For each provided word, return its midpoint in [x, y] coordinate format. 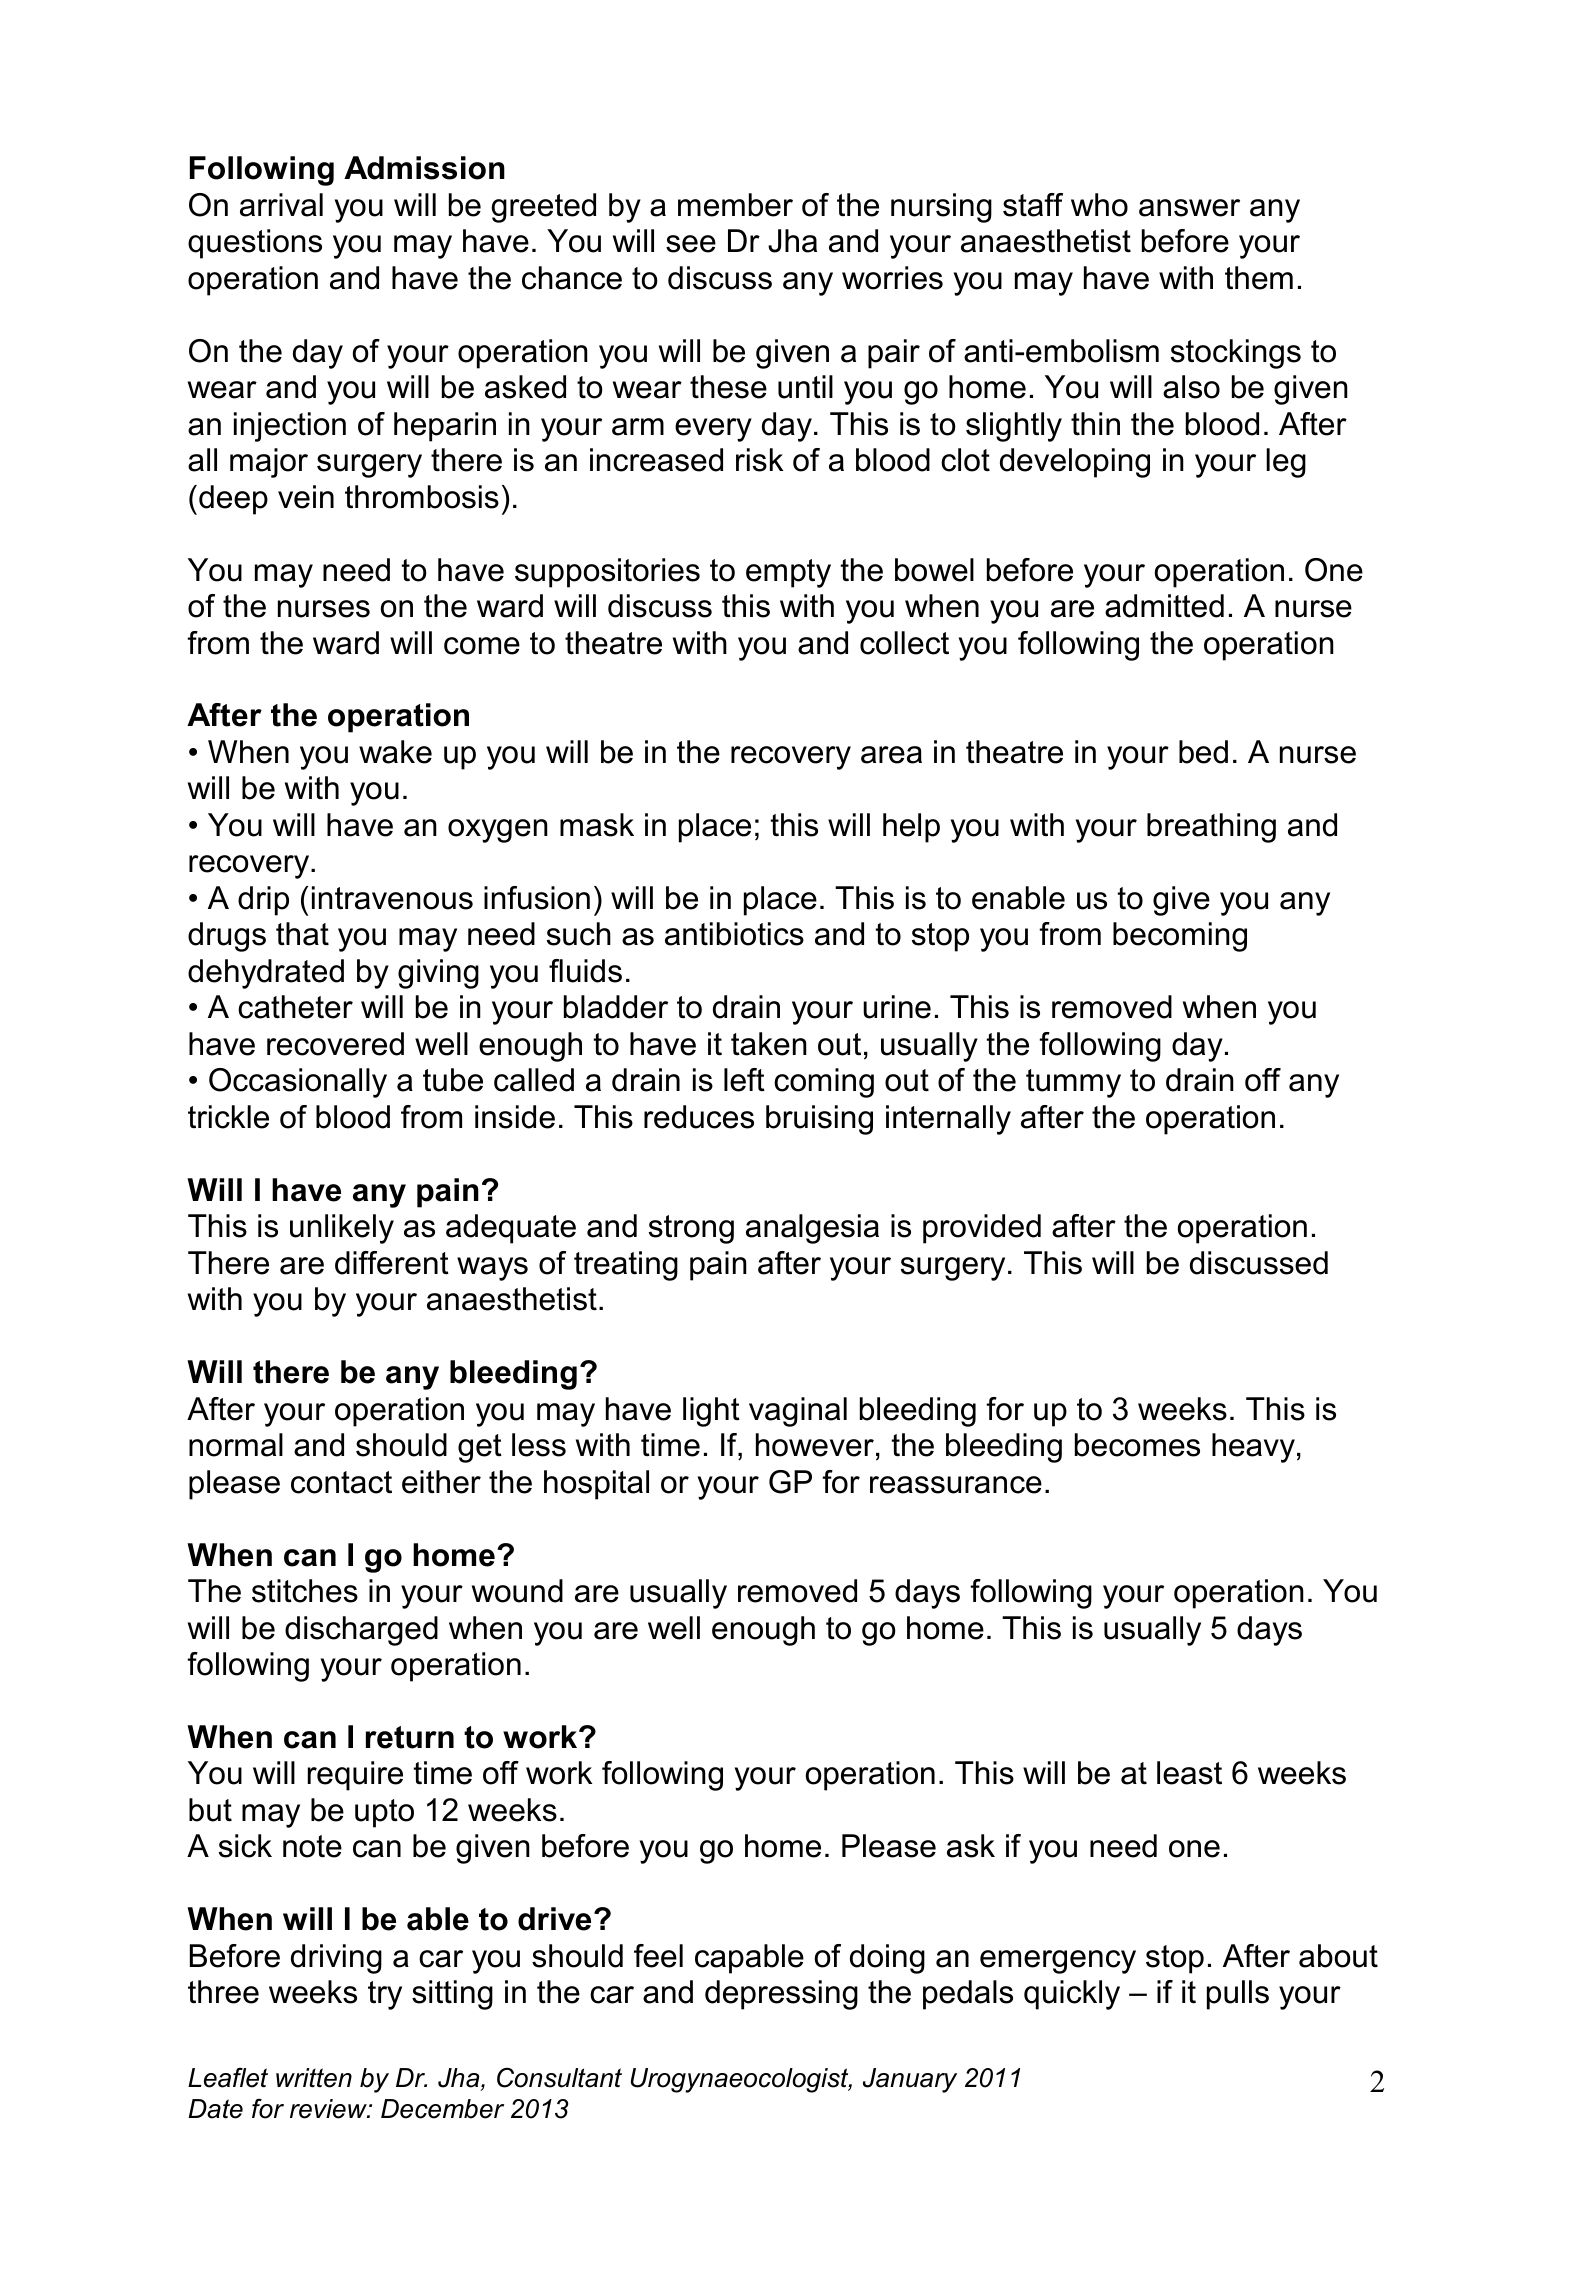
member [735, 205]
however [815, 1445]
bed [1203, 752]
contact [341, 1482]
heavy [1253, 1448]
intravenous [392, 898]
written [314, 2078]
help [911, 828]
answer [1189, 208]
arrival [281, 205]
